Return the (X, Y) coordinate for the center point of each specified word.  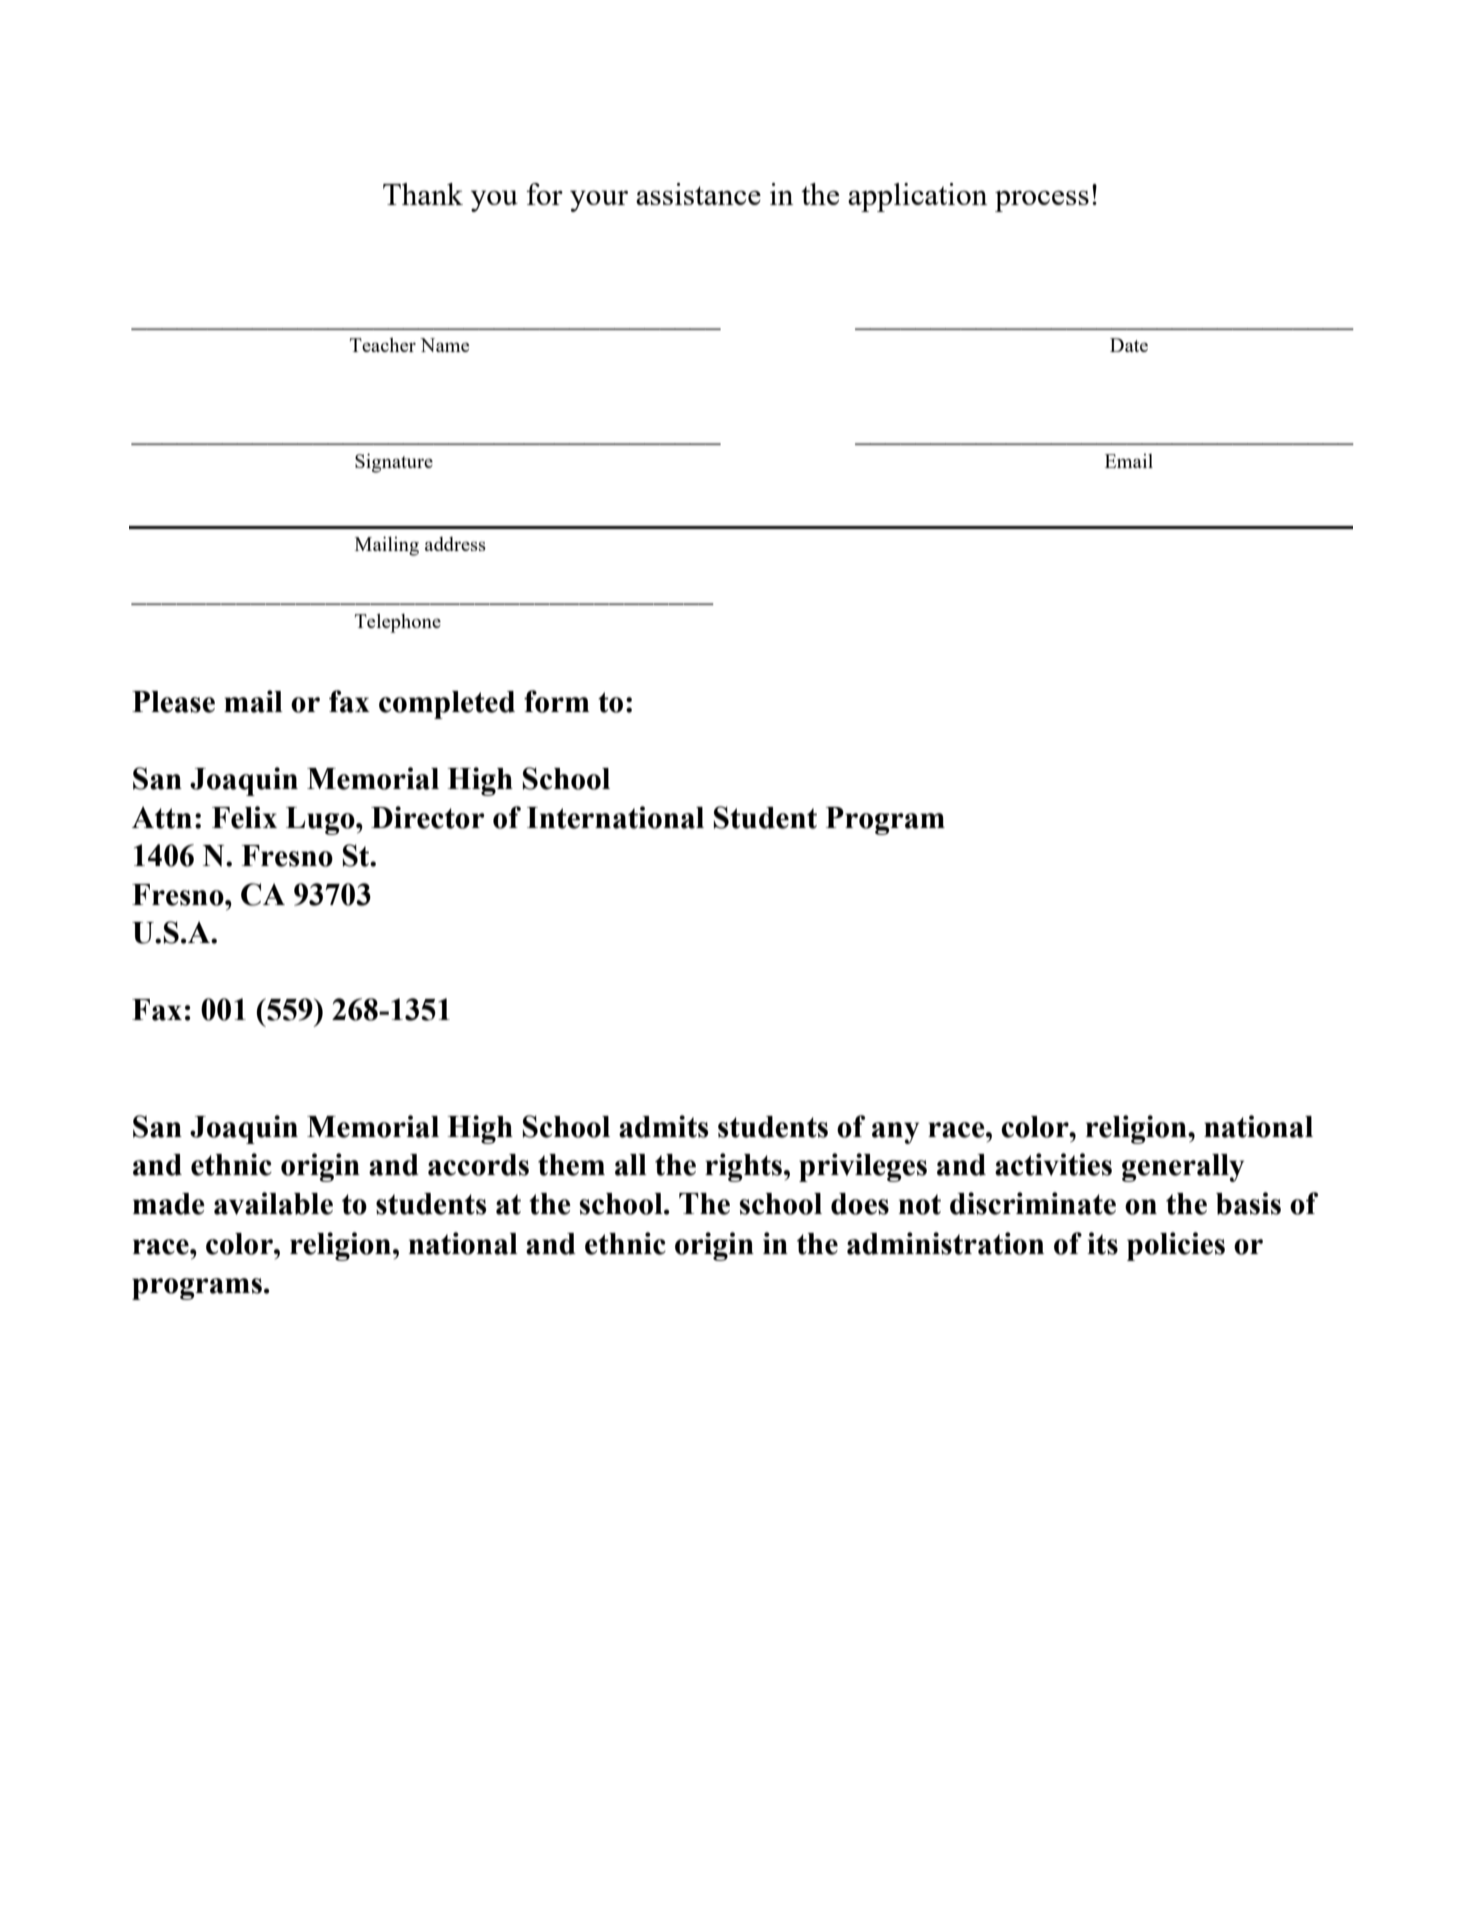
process (1042, 201)
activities (1053, 1164)
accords (478, 1165)
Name (444, 345)
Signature (394, 463)
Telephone (398, 623)
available (273, 1203)
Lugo (321, 821)
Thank (423, 194)
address (455, 544)
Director (428, 817)
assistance (698, 194)
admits (663, 1126)
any (895, 1133)
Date (1129, 345)
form (557, 701)
